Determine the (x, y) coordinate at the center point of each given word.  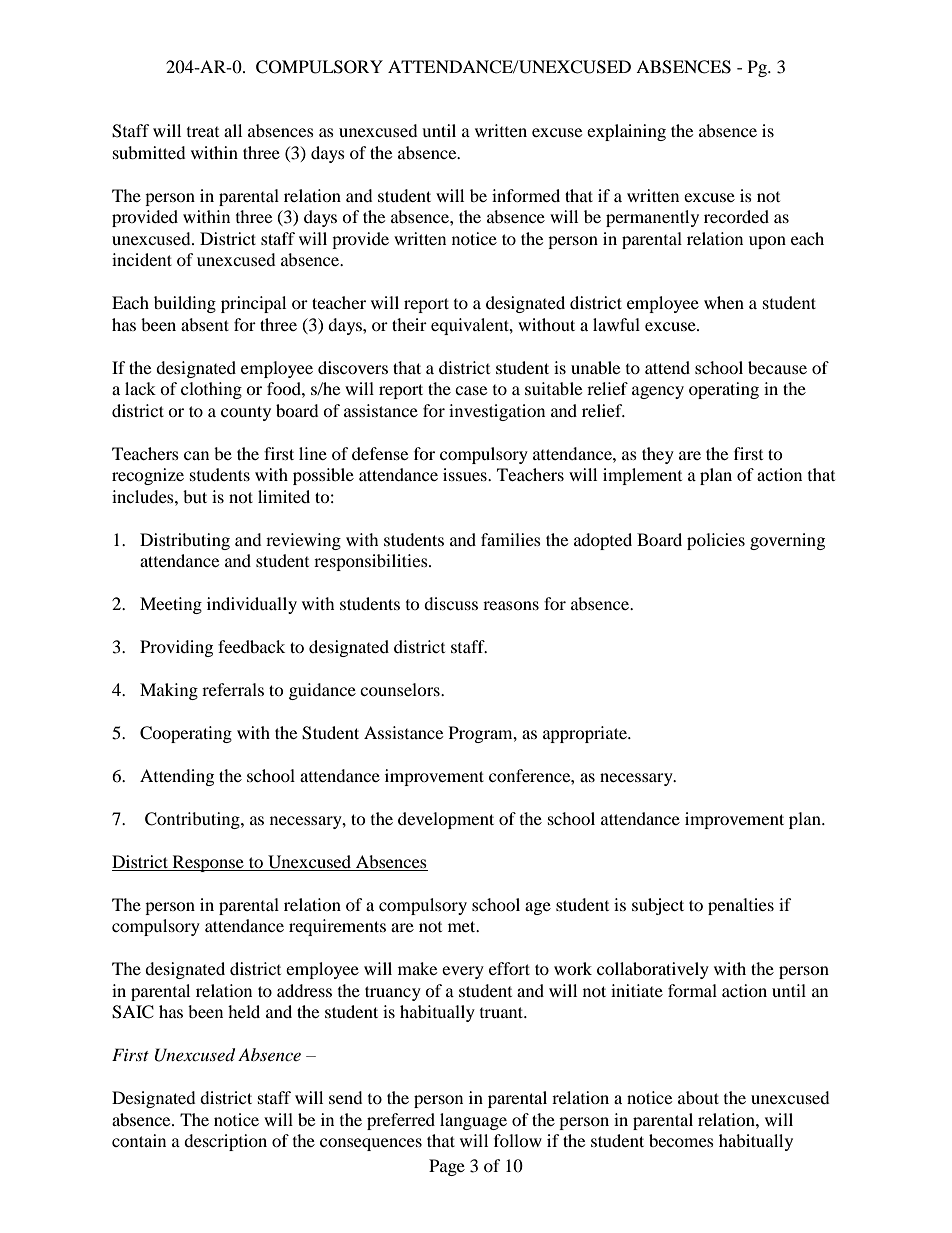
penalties (741, 906)
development (446, 820)
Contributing (193, 820)
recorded (736, 216)
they (658, 455)
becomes (681, 1140)
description (225, 1142)
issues (466, 474)
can (196, 455)
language (473, 1121)
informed (526, 195)
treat (203, 132)
